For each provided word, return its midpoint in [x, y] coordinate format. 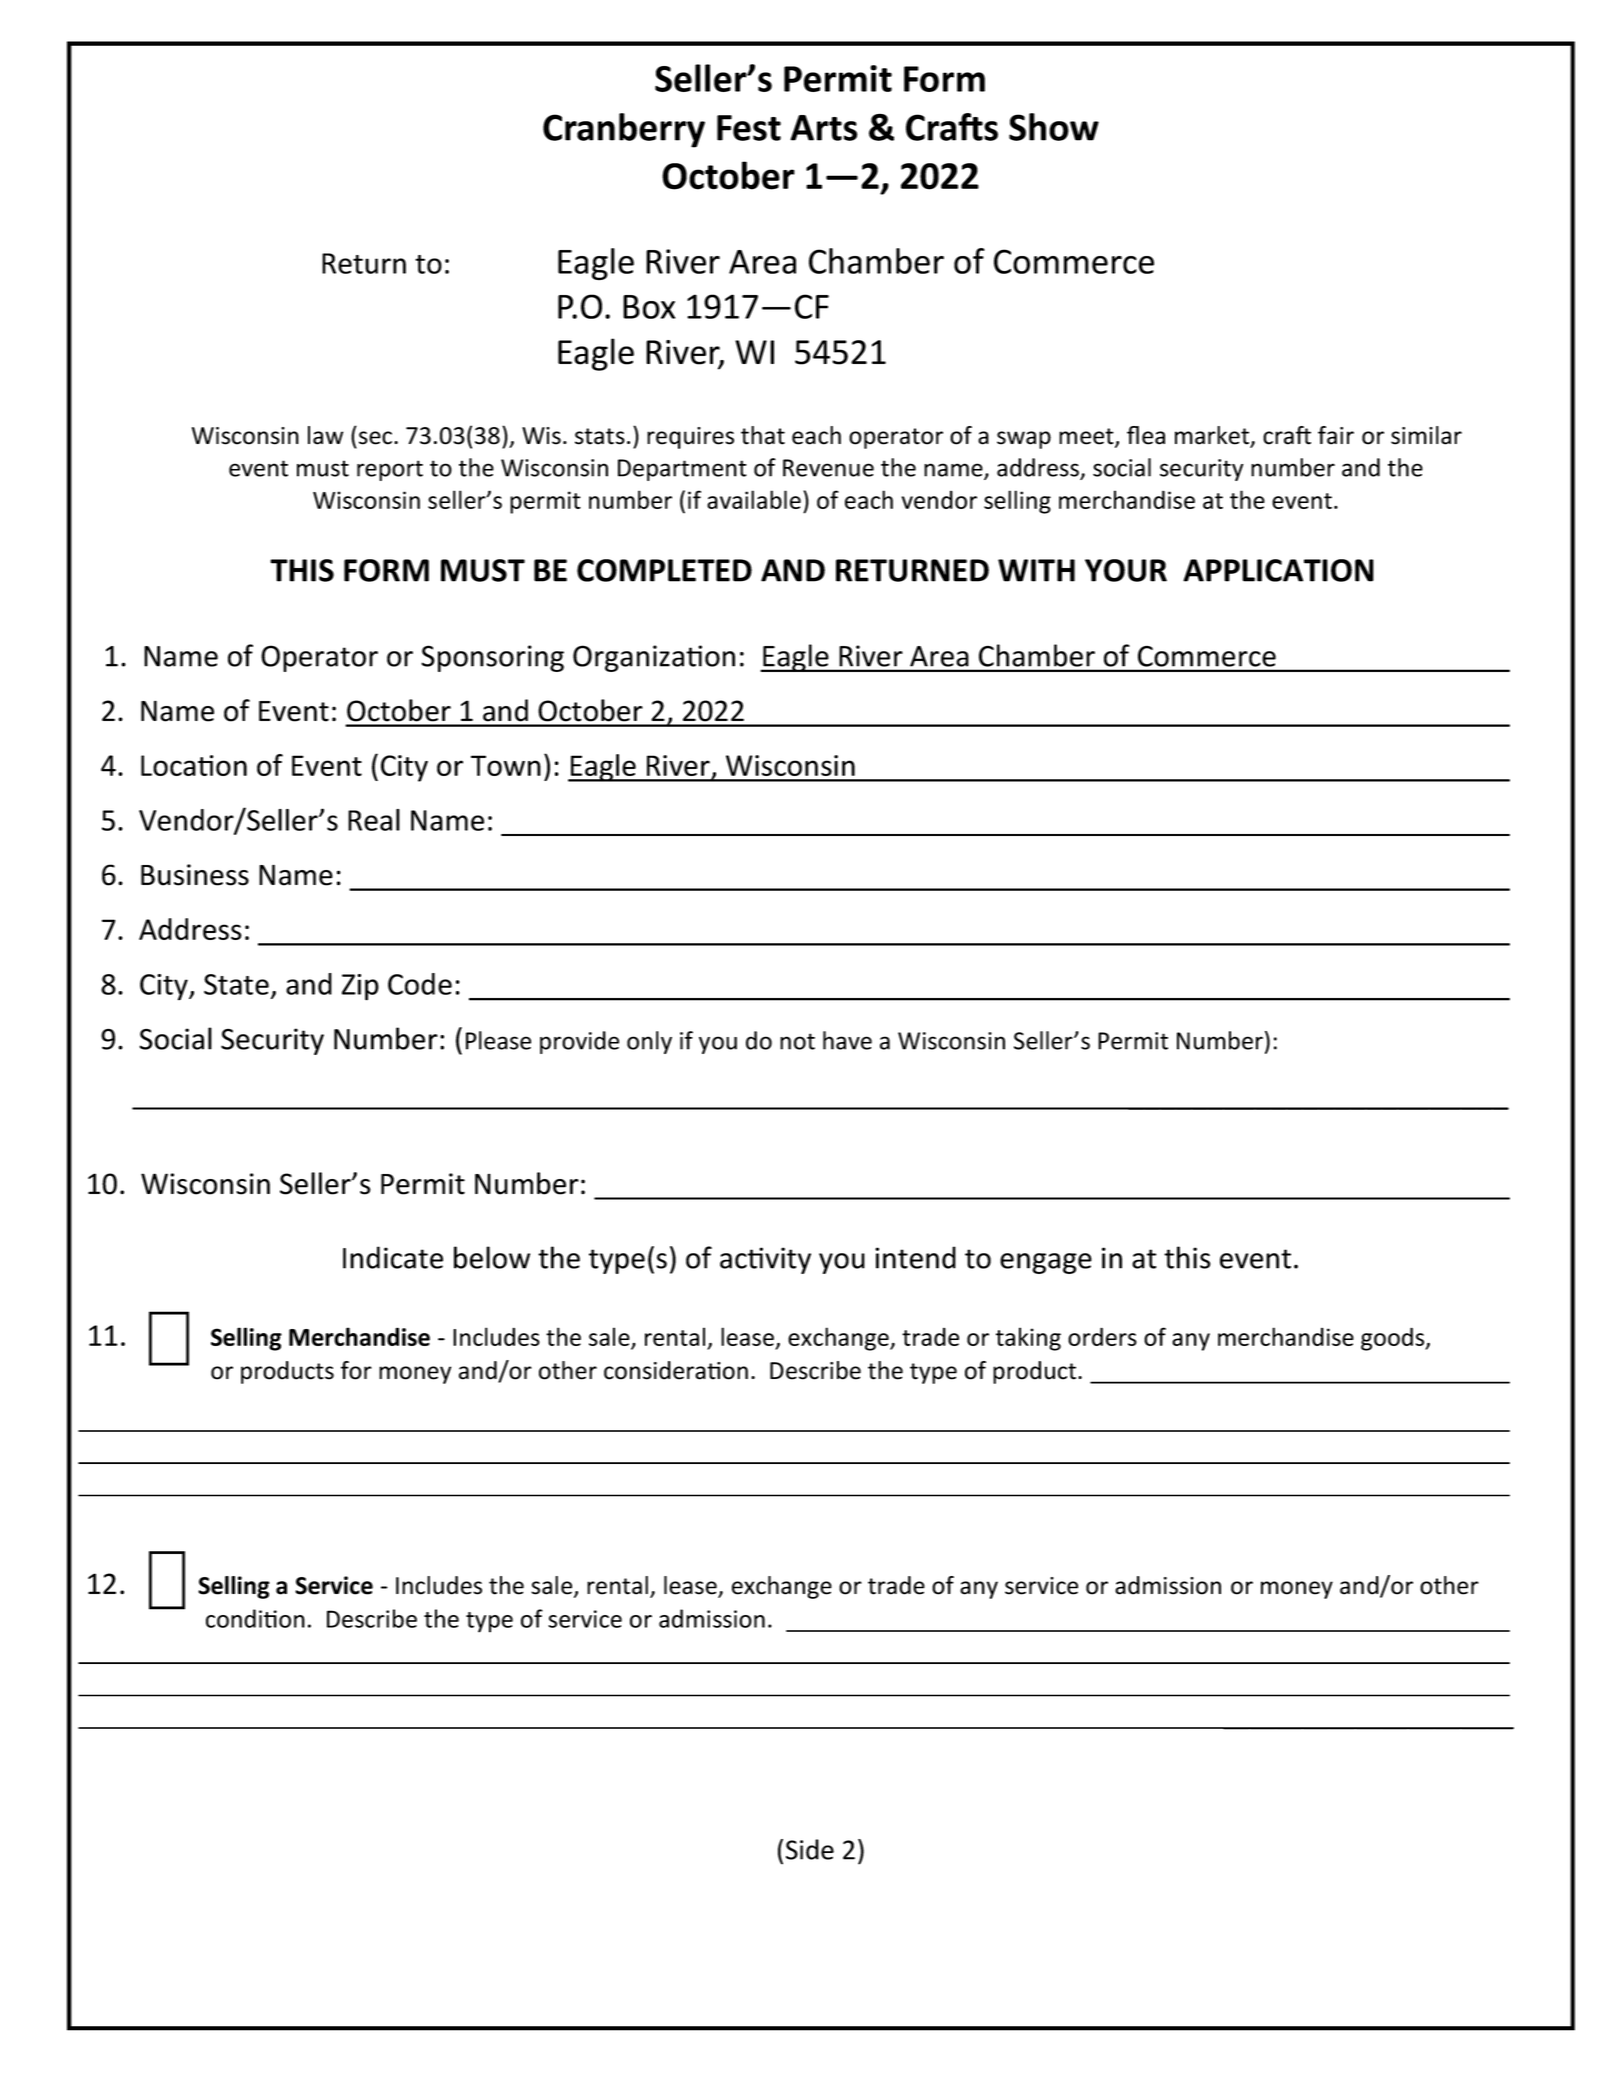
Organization [654, 658]
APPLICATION [1278, 570]
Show [1054, 127]
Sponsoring [492, 658]
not [797, 1041]
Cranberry [624, 130]
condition [255, 1618]
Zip [360, 987]
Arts [824, 128]
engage [1046, 1263]
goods [1394, 1339]
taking [1028, 1339]
